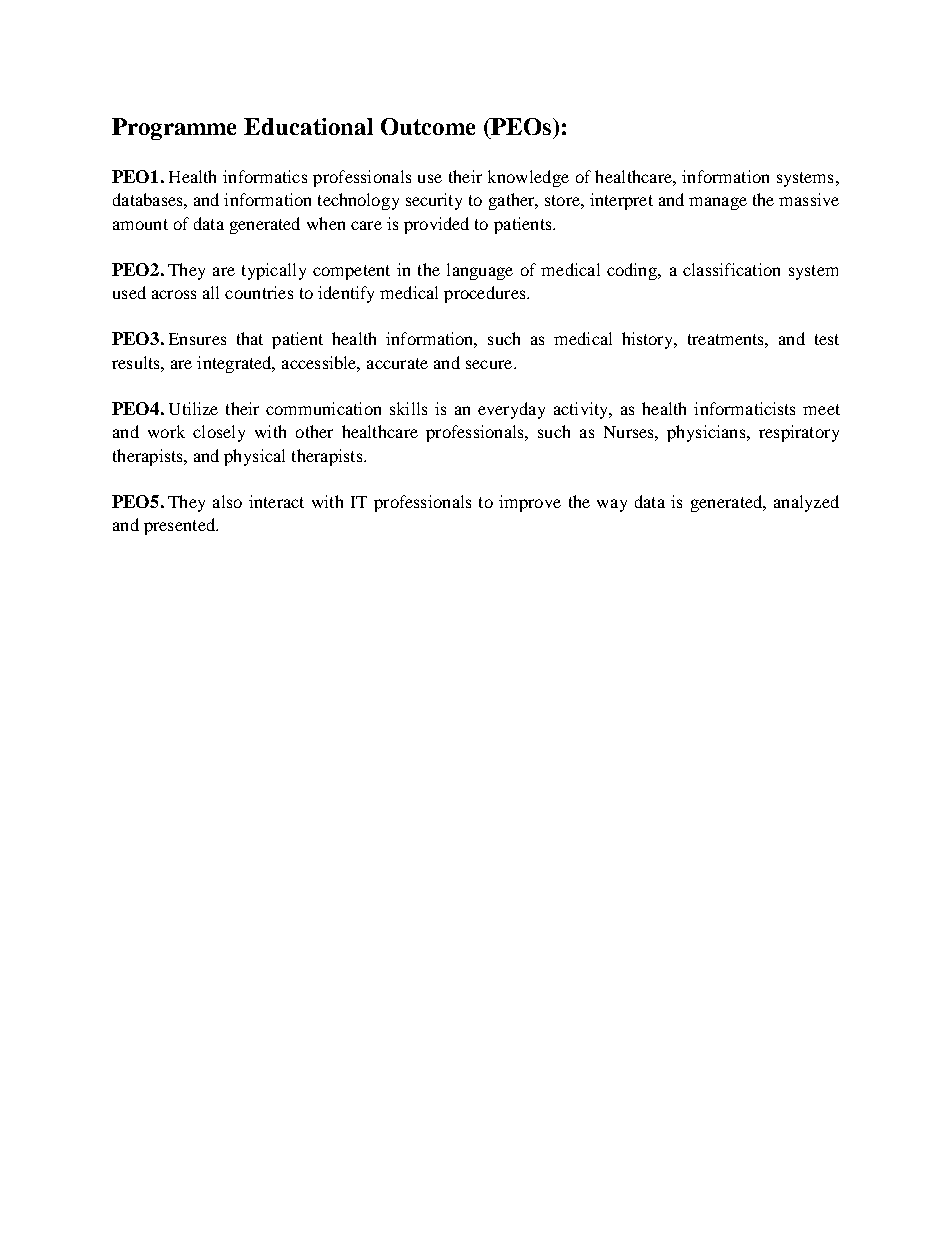  Describe the element at coordinates (806, 503) in the image. I see `analyzed` at that location.
